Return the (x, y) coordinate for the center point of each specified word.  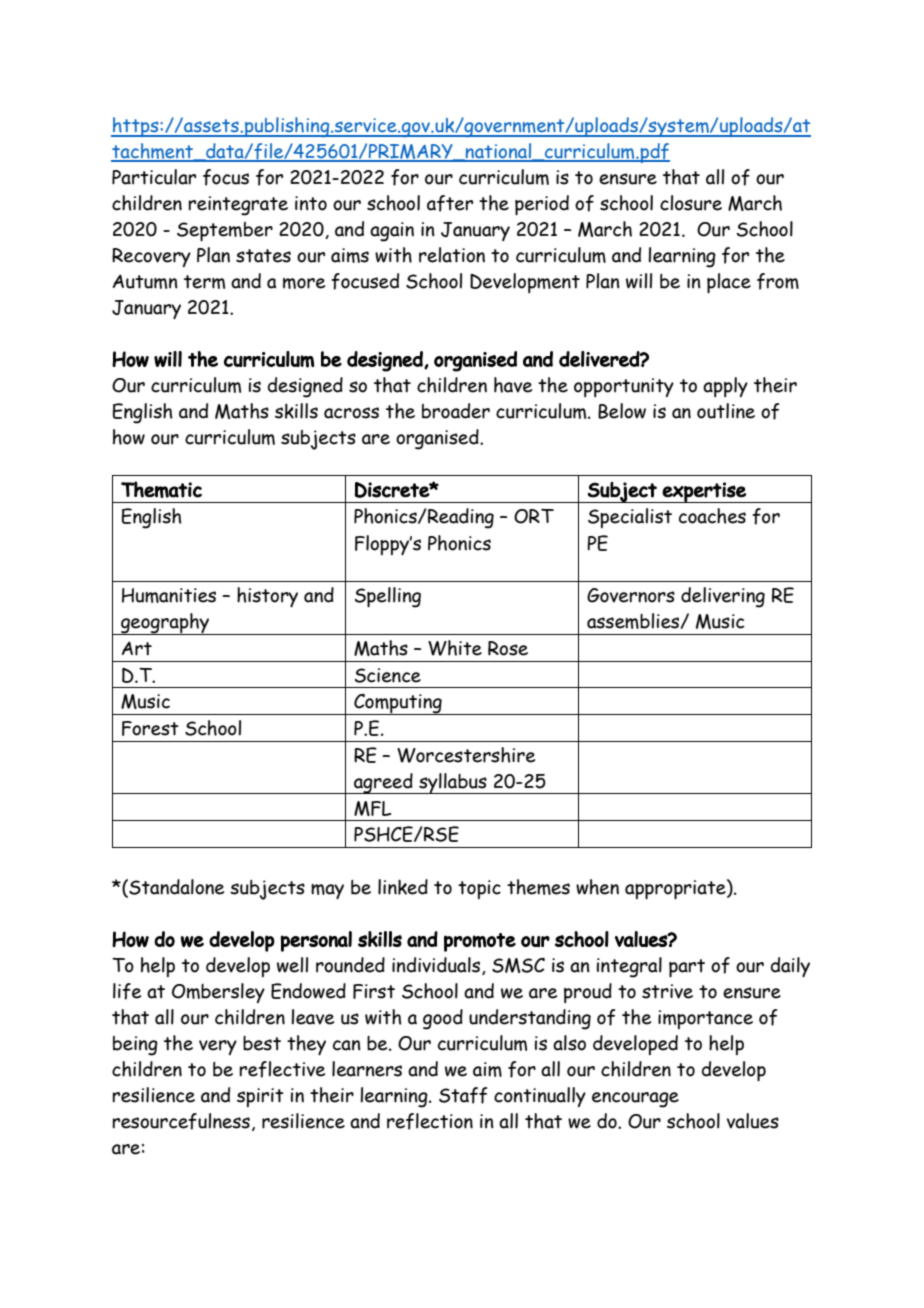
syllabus (453, 783)
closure (691, 203)
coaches (712, 516)
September (225, 231)
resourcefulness (181, 1121)
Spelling (388, 597)
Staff (463, 1095)
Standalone (175, 888)
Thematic (161, 489)
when (597, 887)
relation (452, 255)
